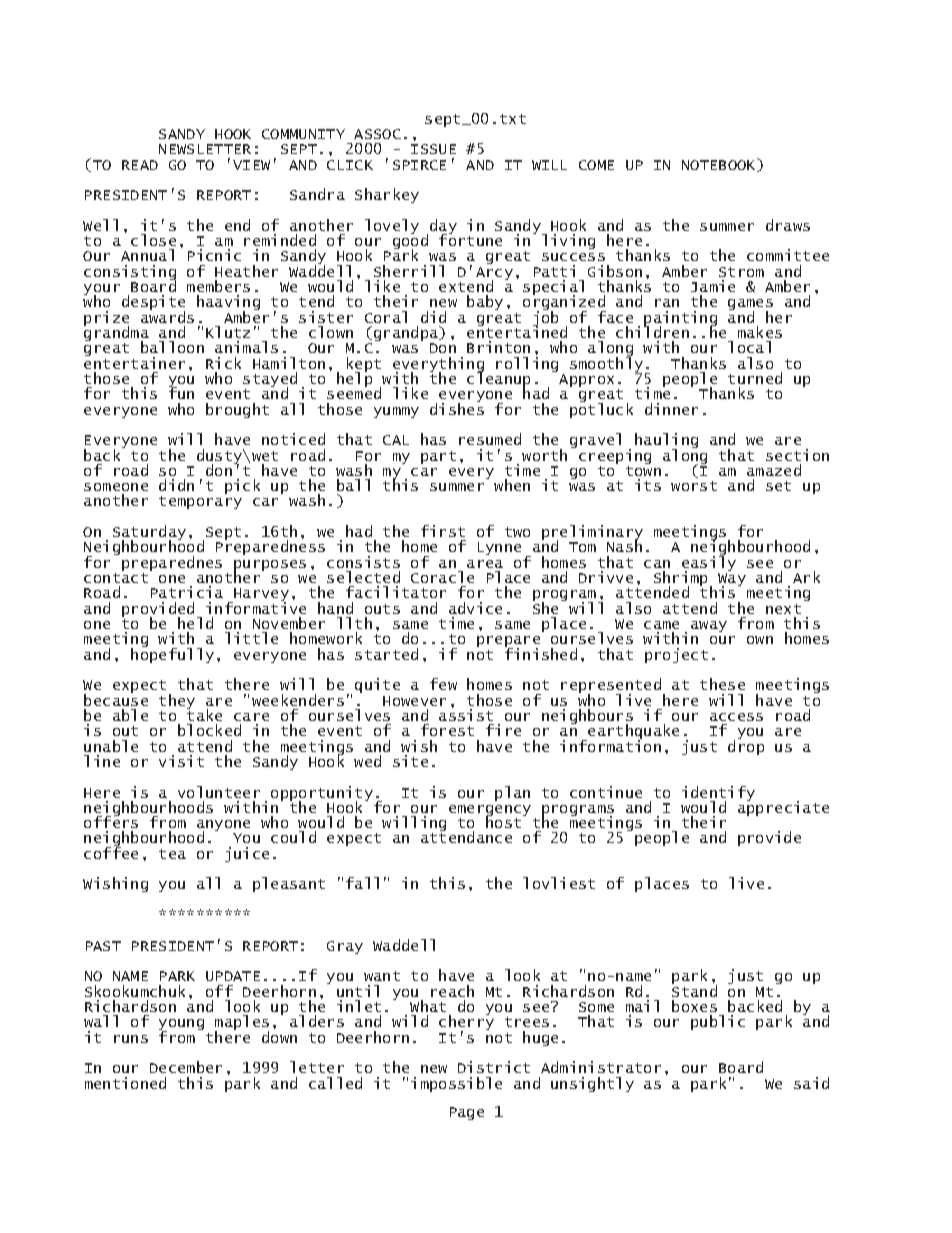 The image size is (952, 1233). I want to click on away, so click(709, 626).
